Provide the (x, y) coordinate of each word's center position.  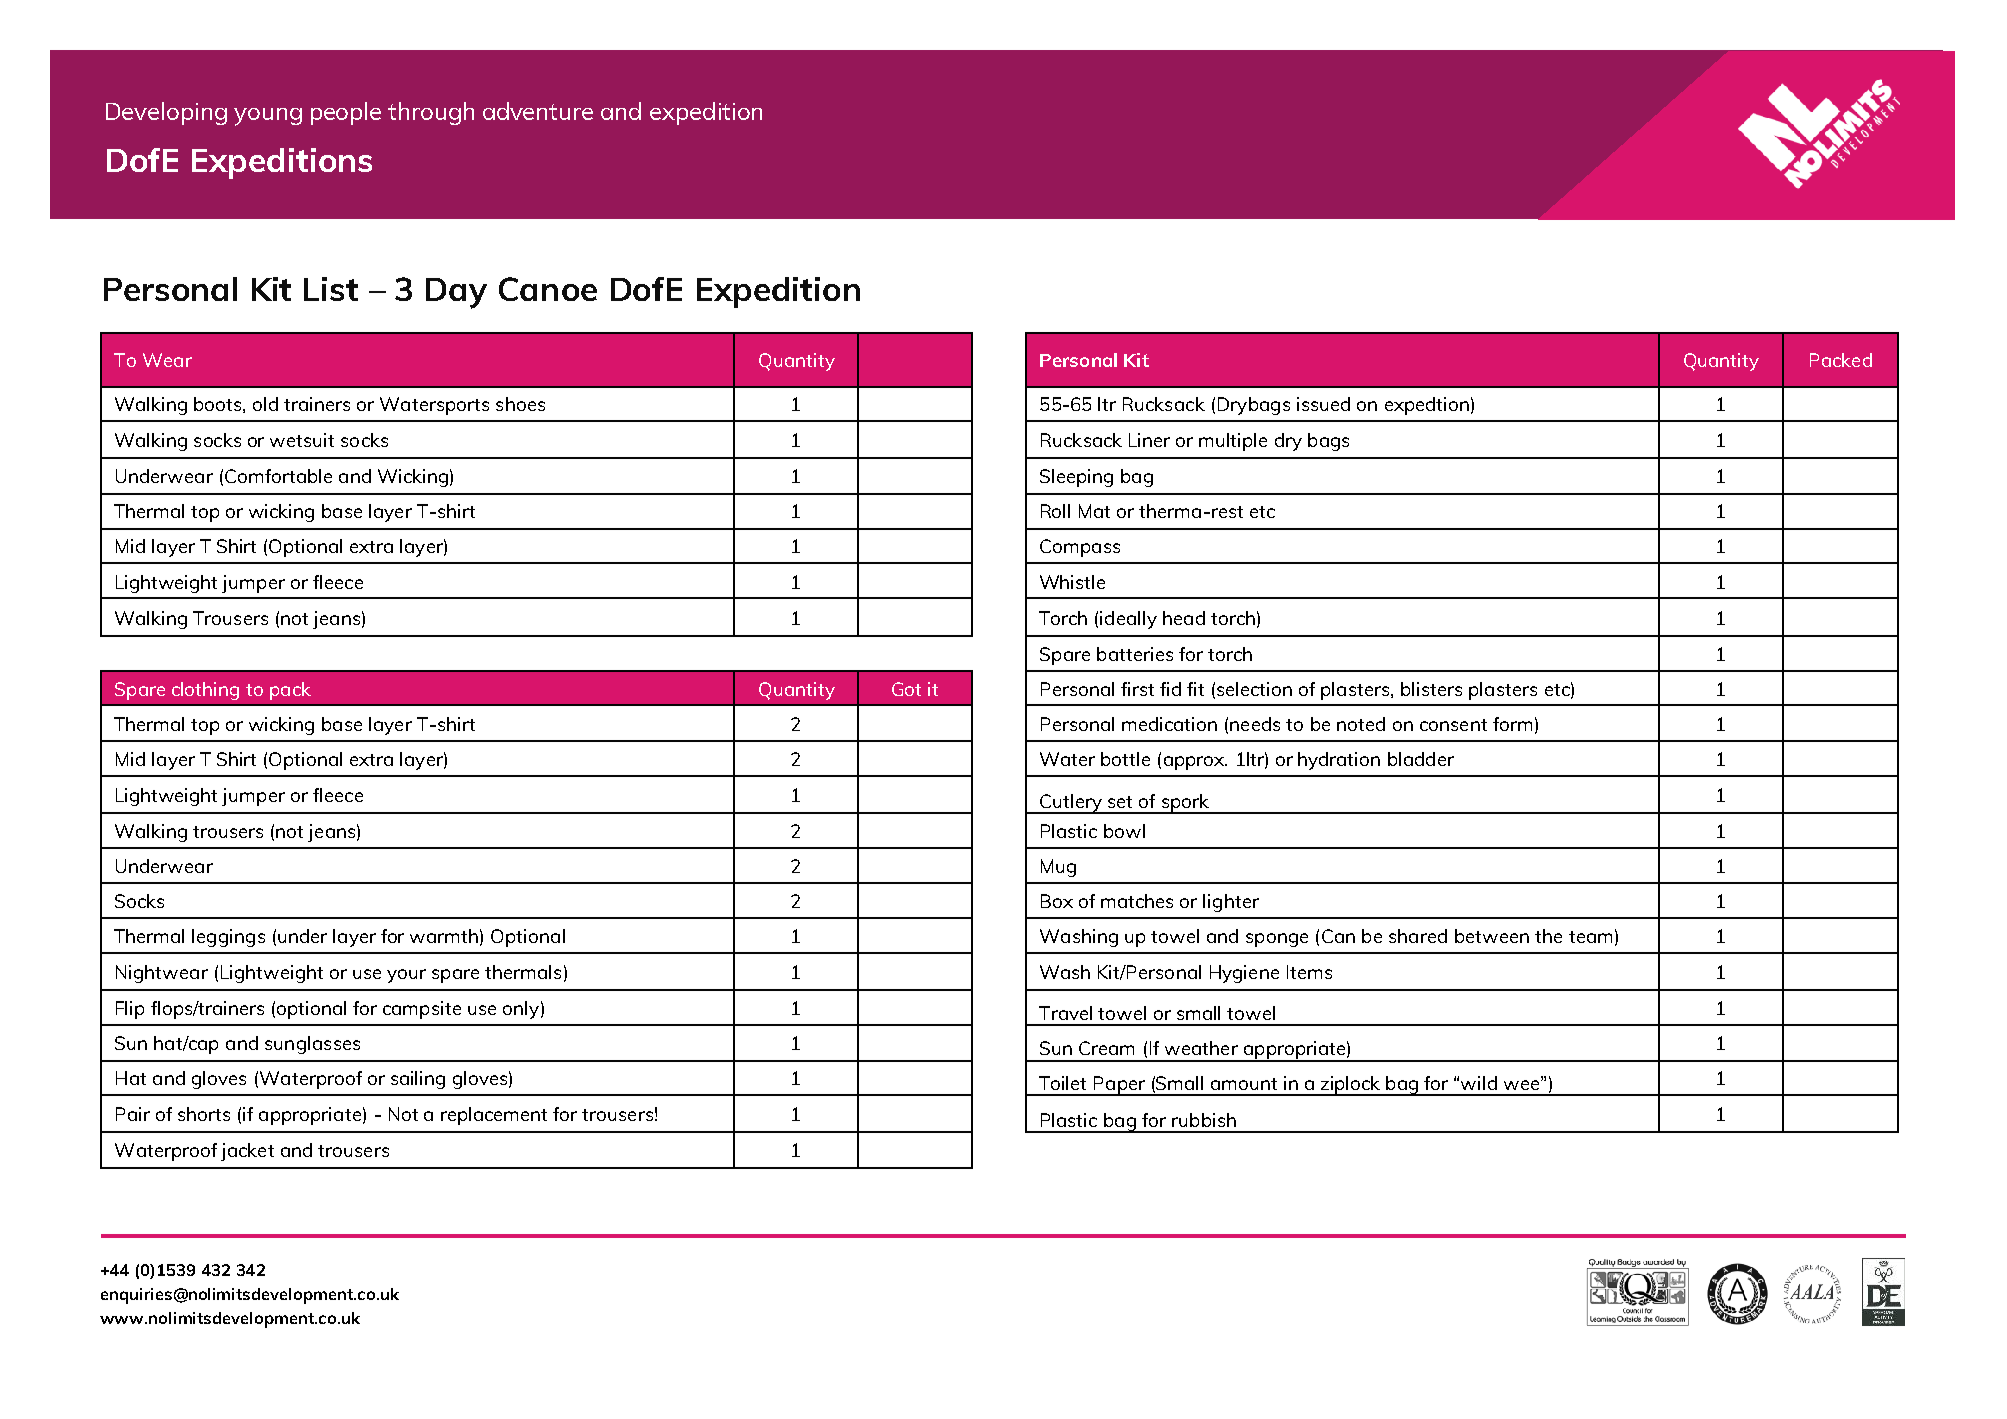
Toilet (1062, 1083)
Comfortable (278, 476)
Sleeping (1076, 478)
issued (1323, 404)
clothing (205, 691)
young (268, 117)
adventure (538, 111)
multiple (1233, 442)
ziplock (1351, 1086)
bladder (1421, 759)
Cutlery (1071, 804)
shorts (204, 1114)
